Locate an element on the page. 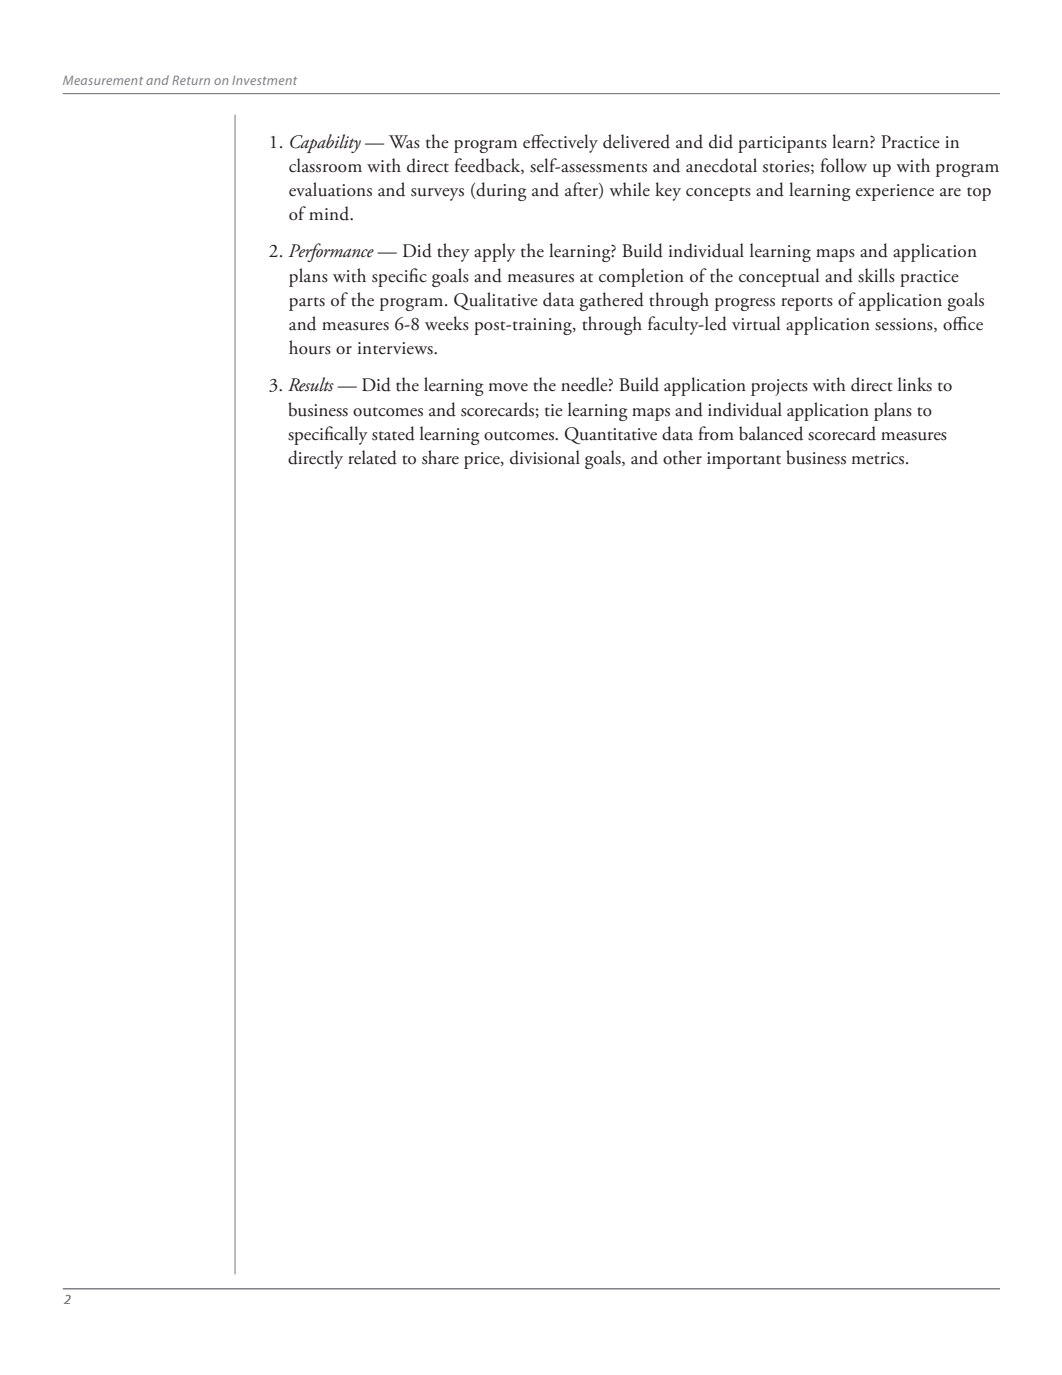 This page has height=1375, width=1062. mind is located at coordinates (330, 213).
